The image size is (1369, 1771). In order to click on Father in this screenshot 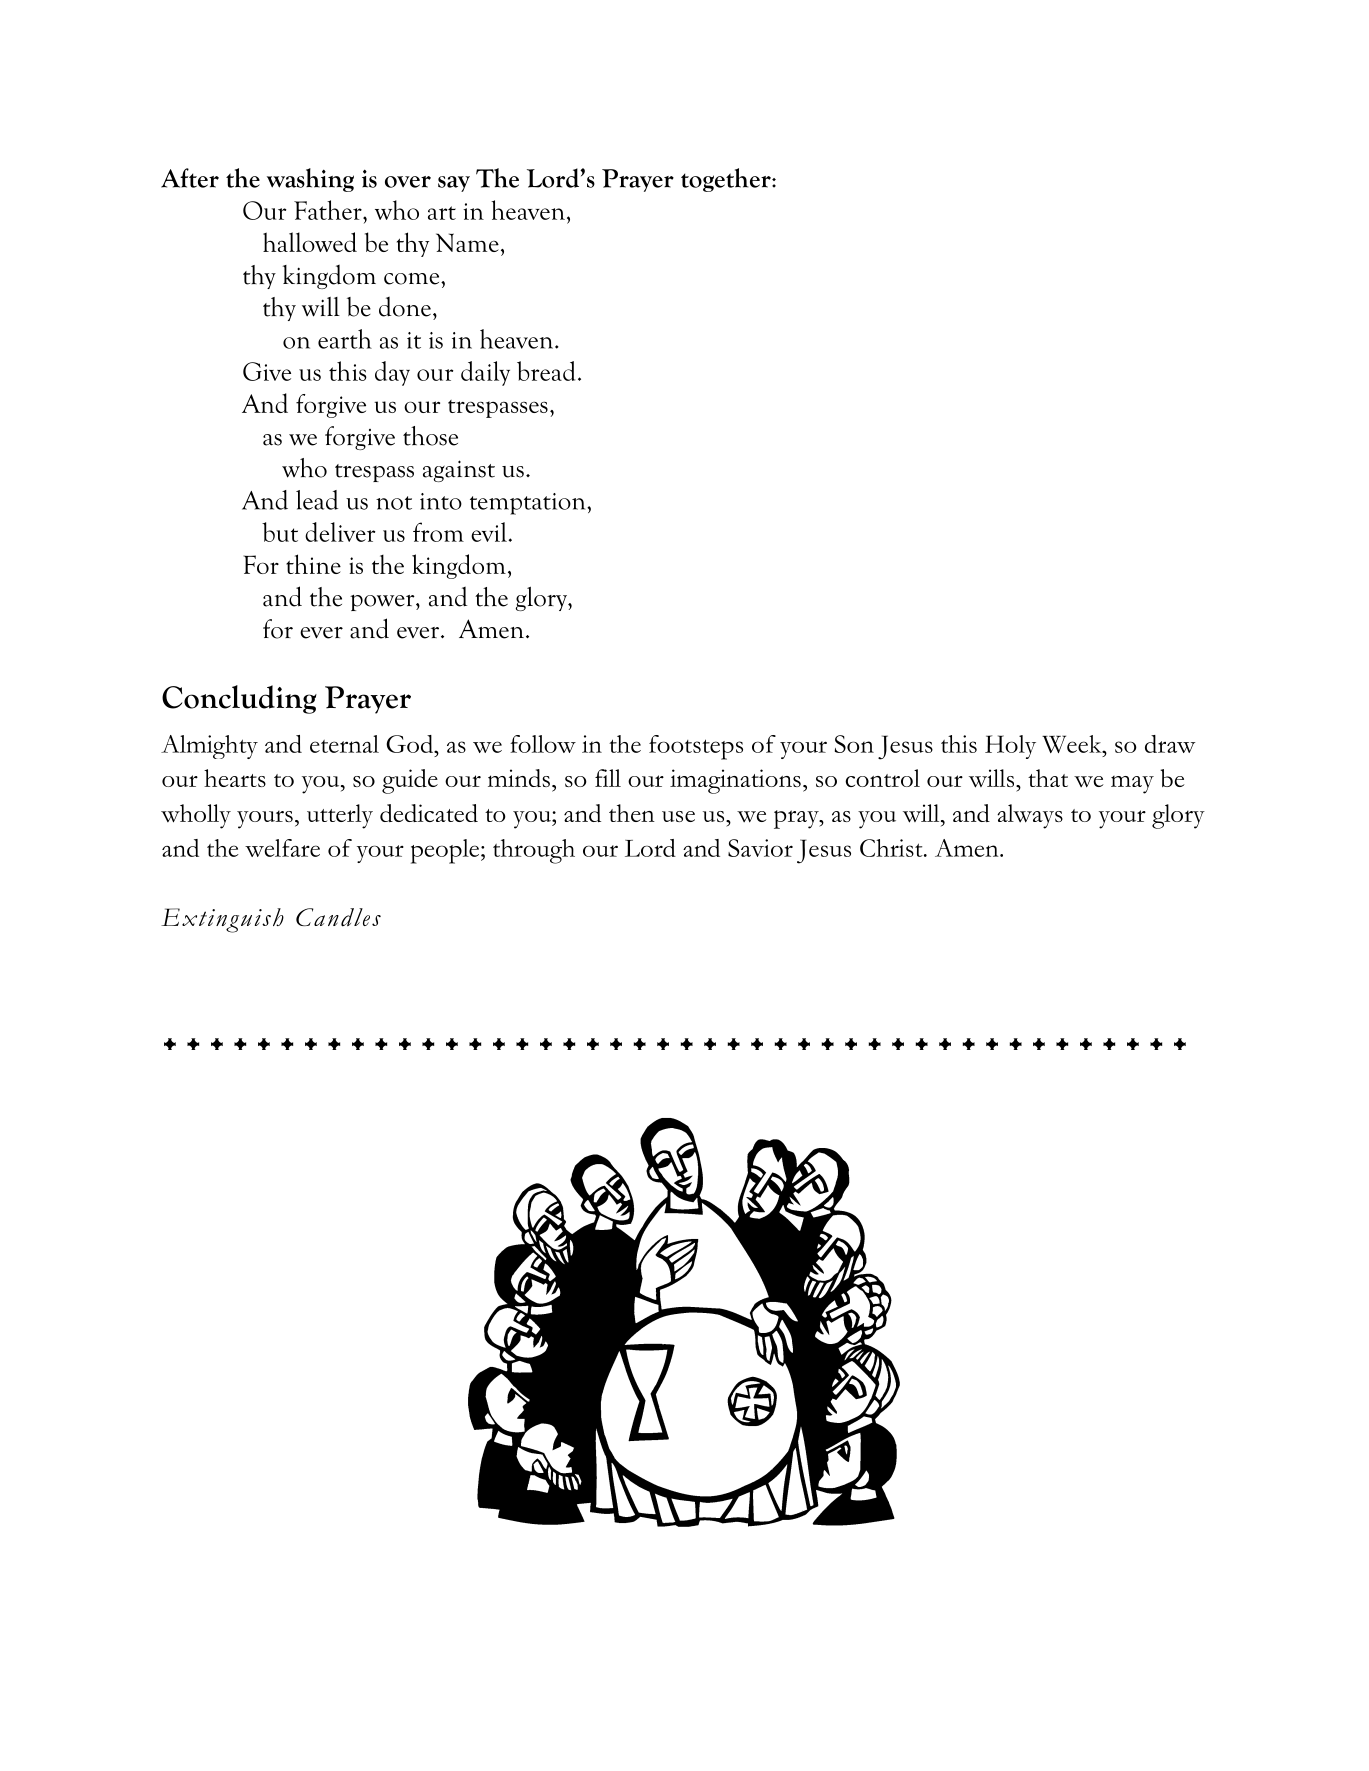, I will do `click(329, 210)`.
